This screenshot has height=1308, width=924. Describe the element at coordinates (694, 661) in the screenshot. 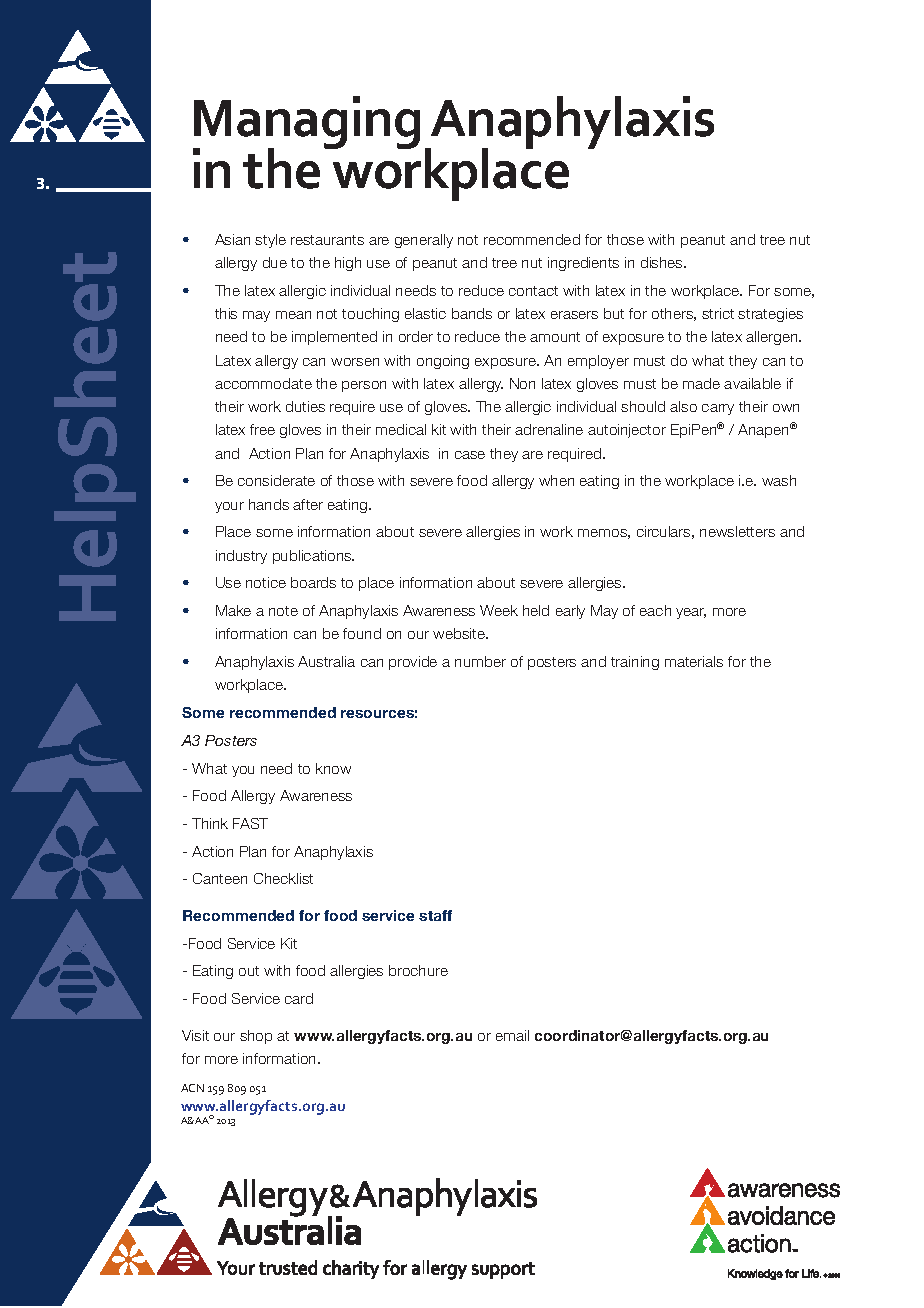

I see `materials` at that location.
